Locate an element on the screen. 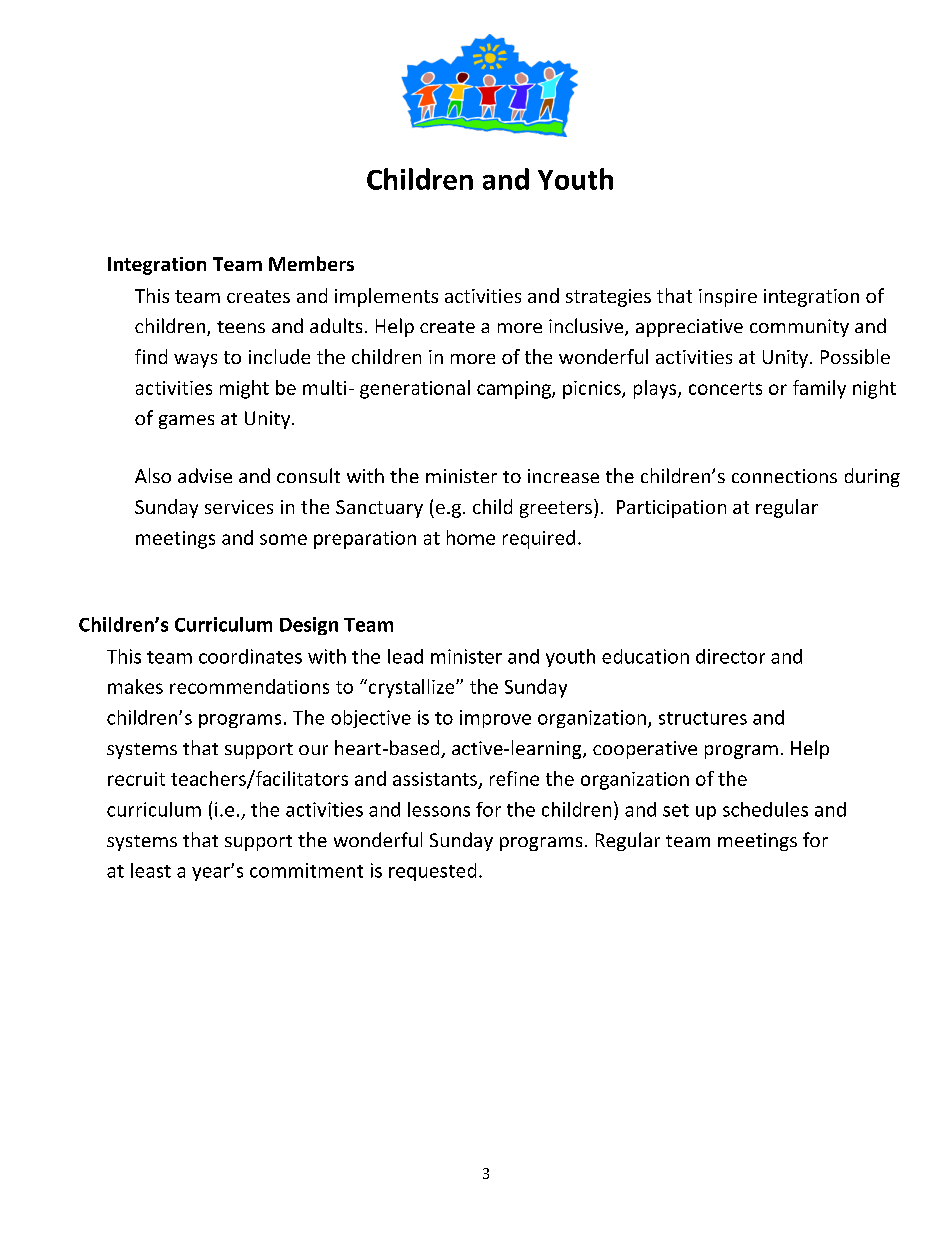 The image size is (952, 1233). advise is located at coordinates (205, 475).
